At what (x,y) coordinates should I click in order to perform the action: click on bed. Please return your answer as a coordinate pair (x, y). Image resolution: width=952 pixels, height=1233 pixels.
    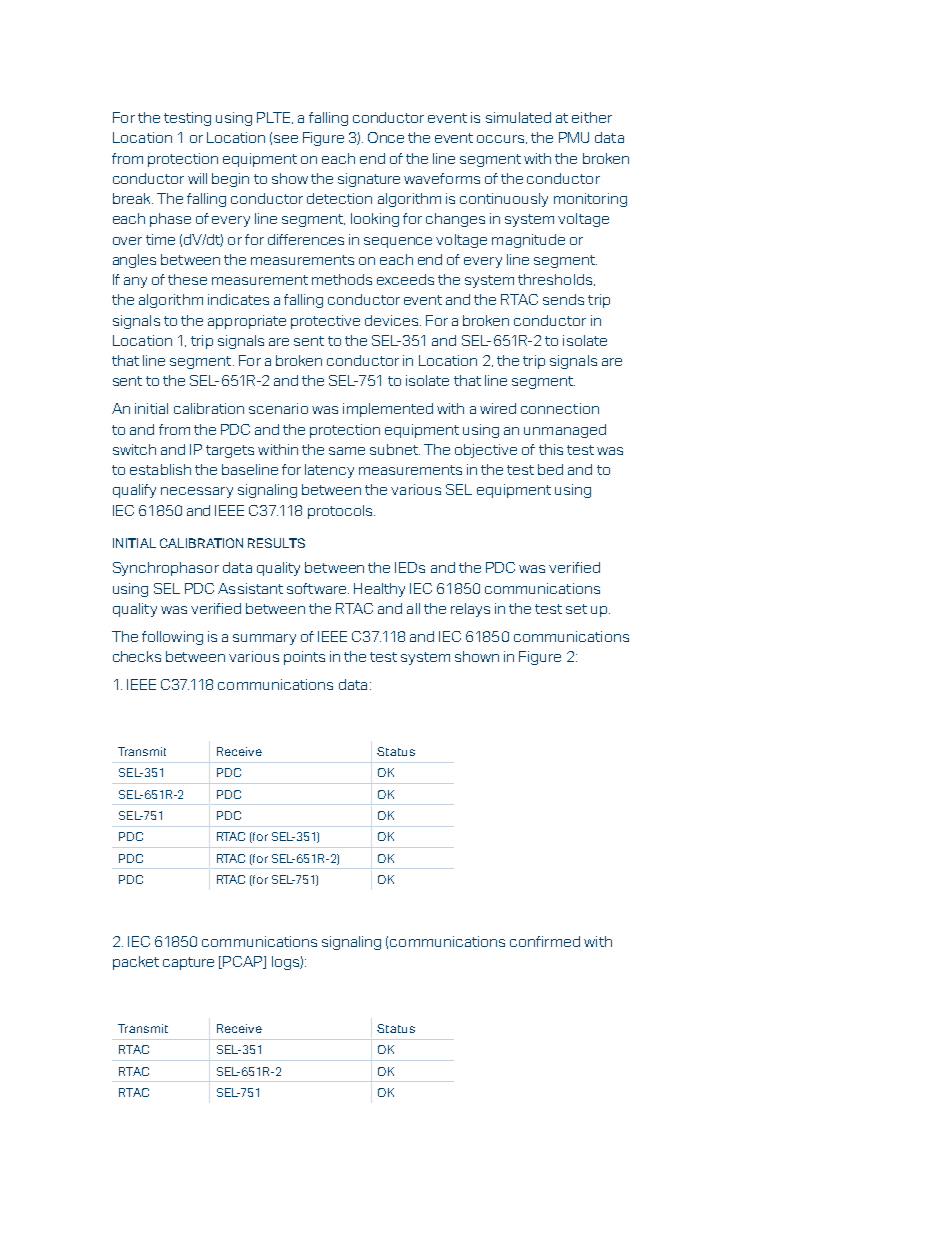
    Looking at the image, I should click on (550, 469).
